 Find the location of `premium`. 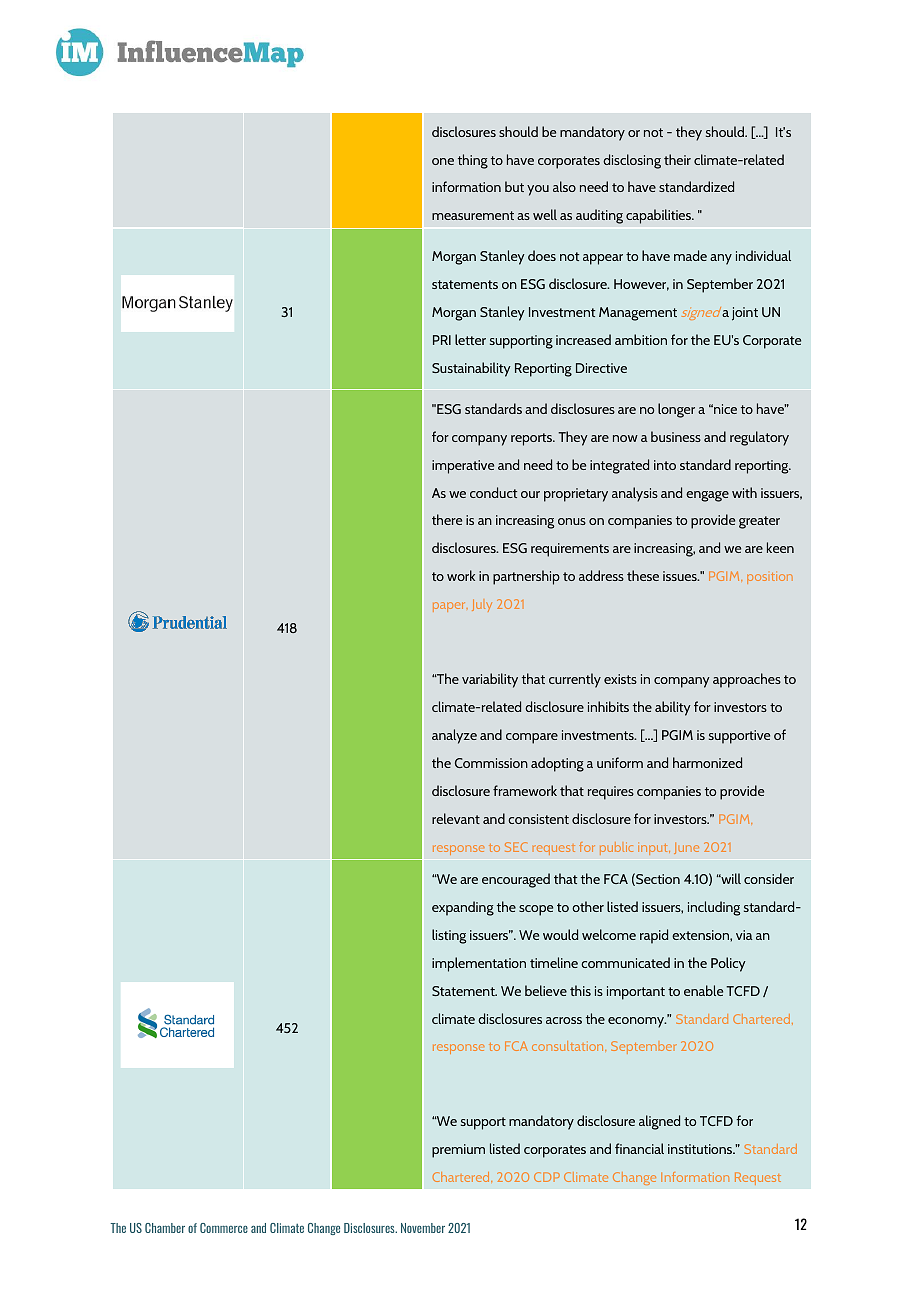

premium is located at coordinates (458, 1151).
